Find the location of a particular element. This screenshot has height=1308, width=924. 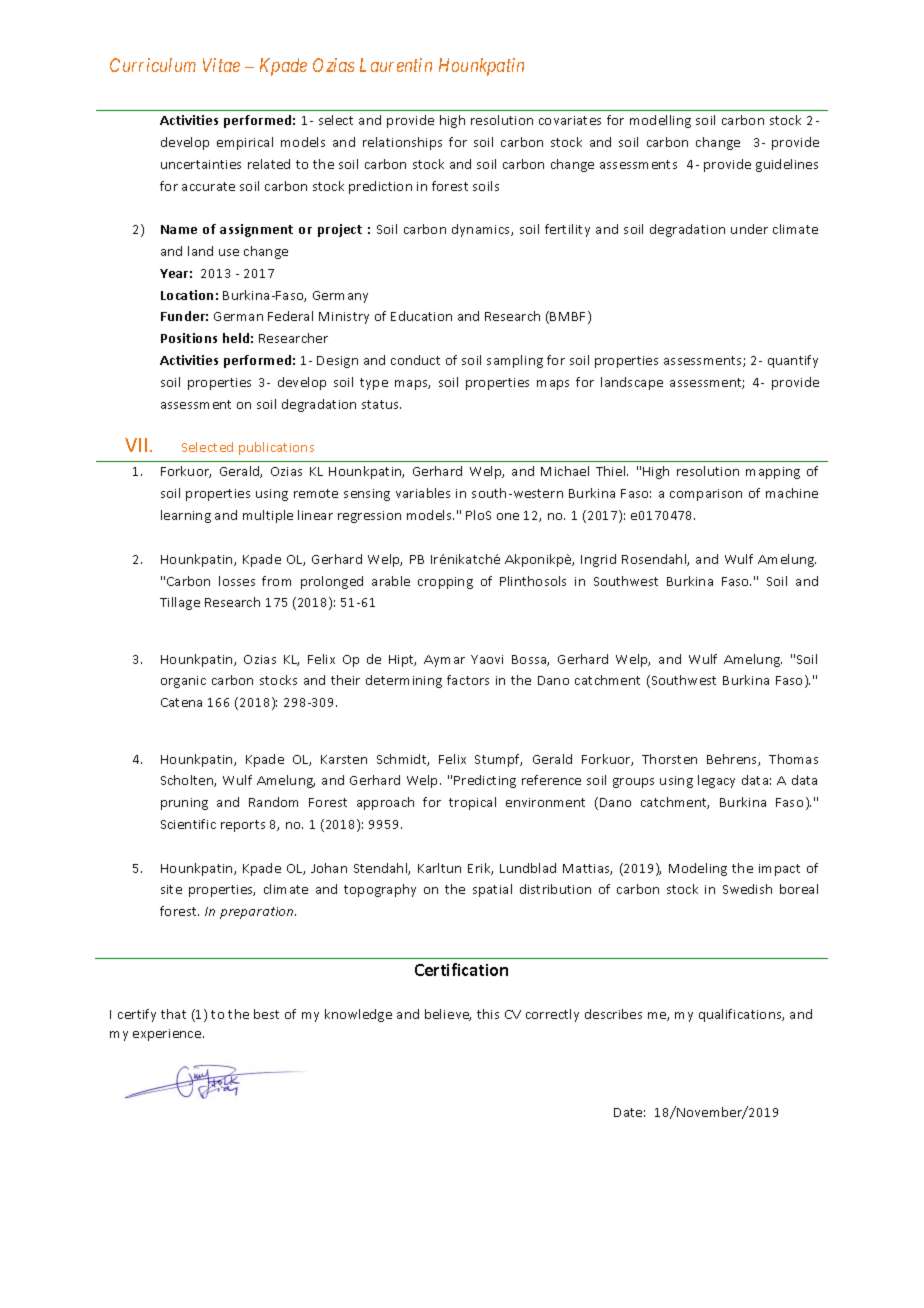

publications is located at coordinates (276, 448).
